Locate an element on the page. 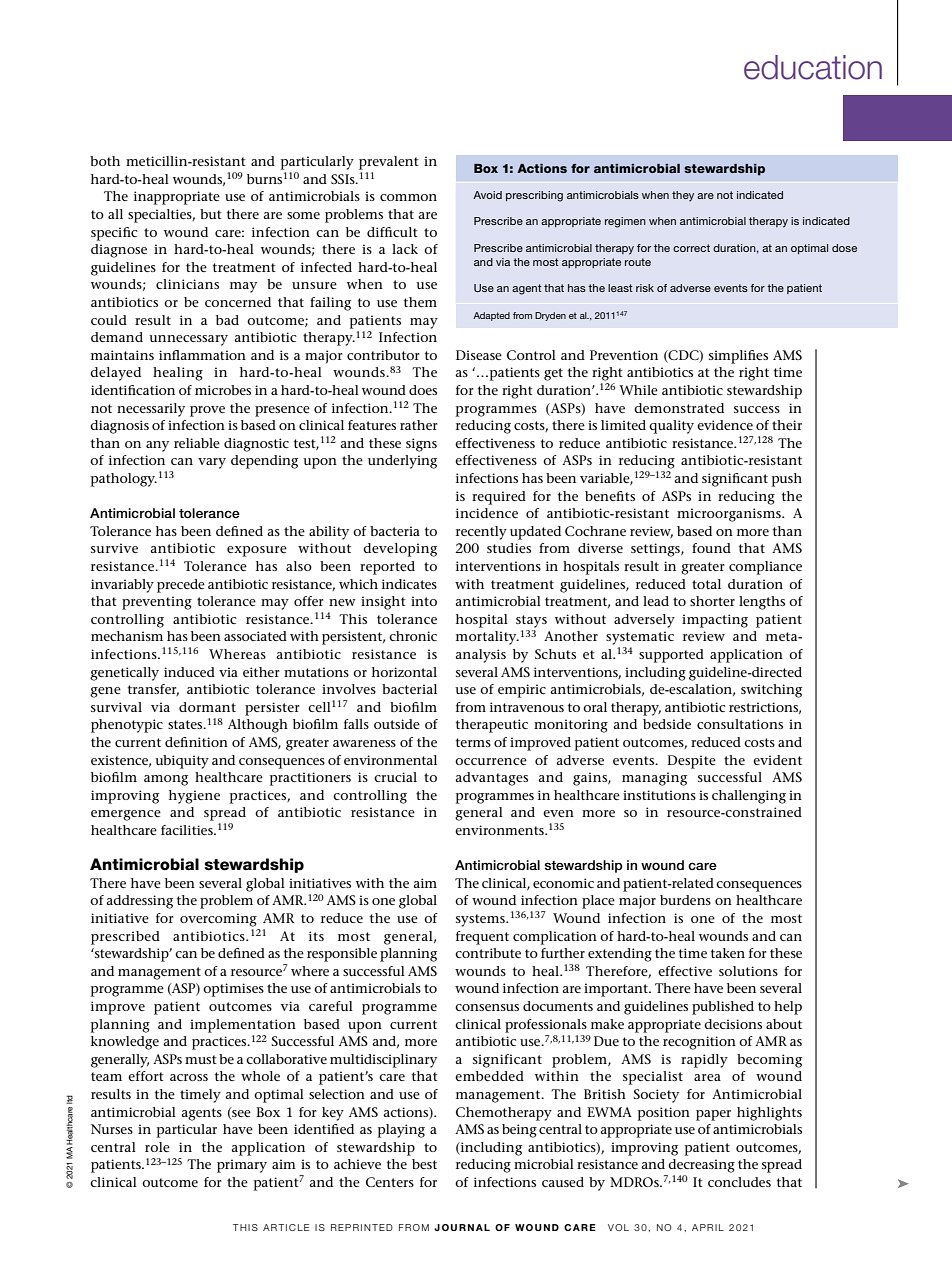 This page has width=952, height=1270. frequent is located at coordinates (482, 938).
